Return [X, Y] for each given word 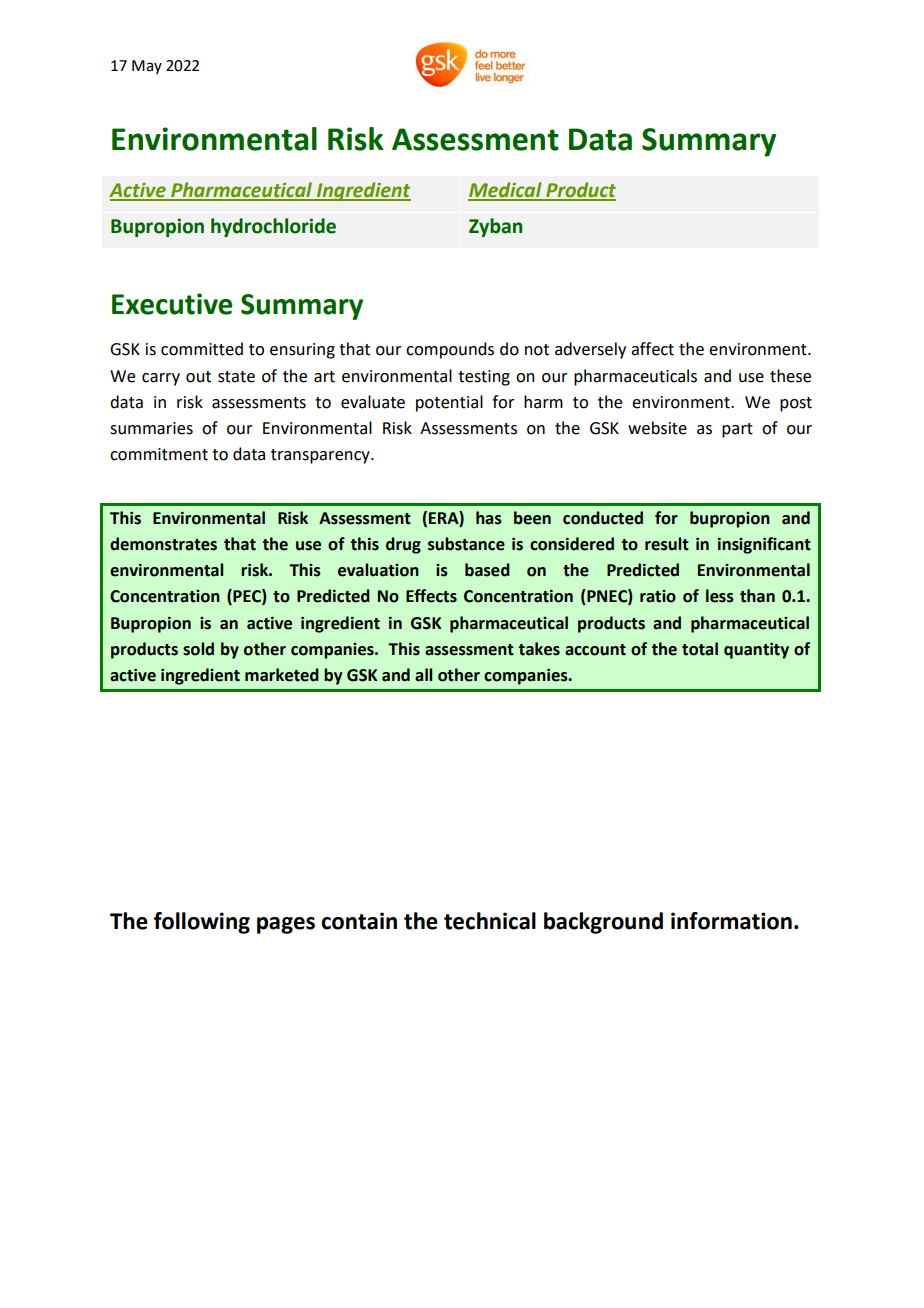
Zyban [495, 227]
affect [652, 349]
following [202, 923]
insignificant [764, 545]
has [489, 518]
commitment [159, 454]
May [147, 67]
